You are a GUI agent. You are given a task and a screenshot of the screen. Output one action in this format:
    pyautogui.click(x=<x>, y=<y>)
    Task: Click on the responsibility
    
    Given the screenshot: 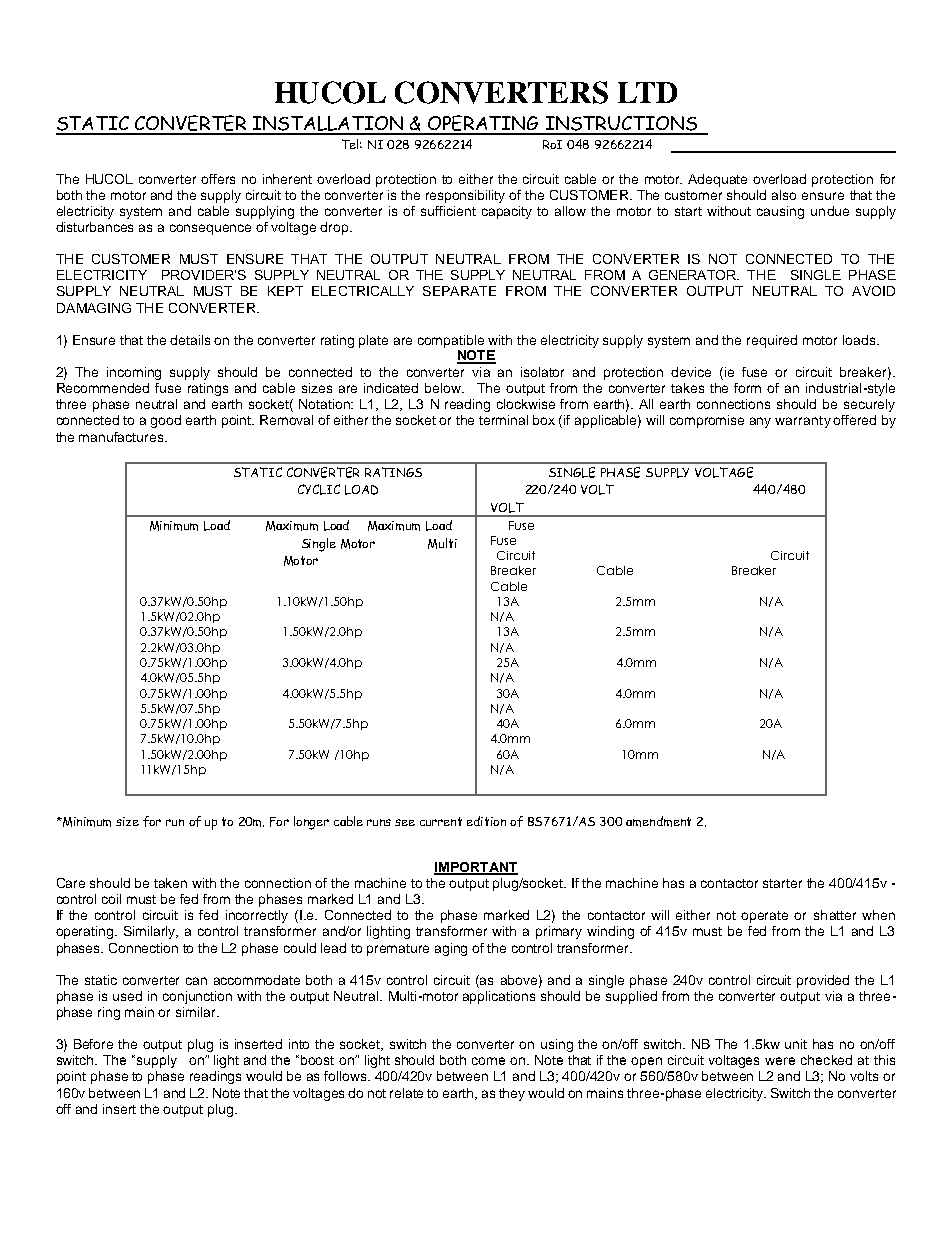 What is the action you would take?
    pyautogui.click(x=465, y=196)
